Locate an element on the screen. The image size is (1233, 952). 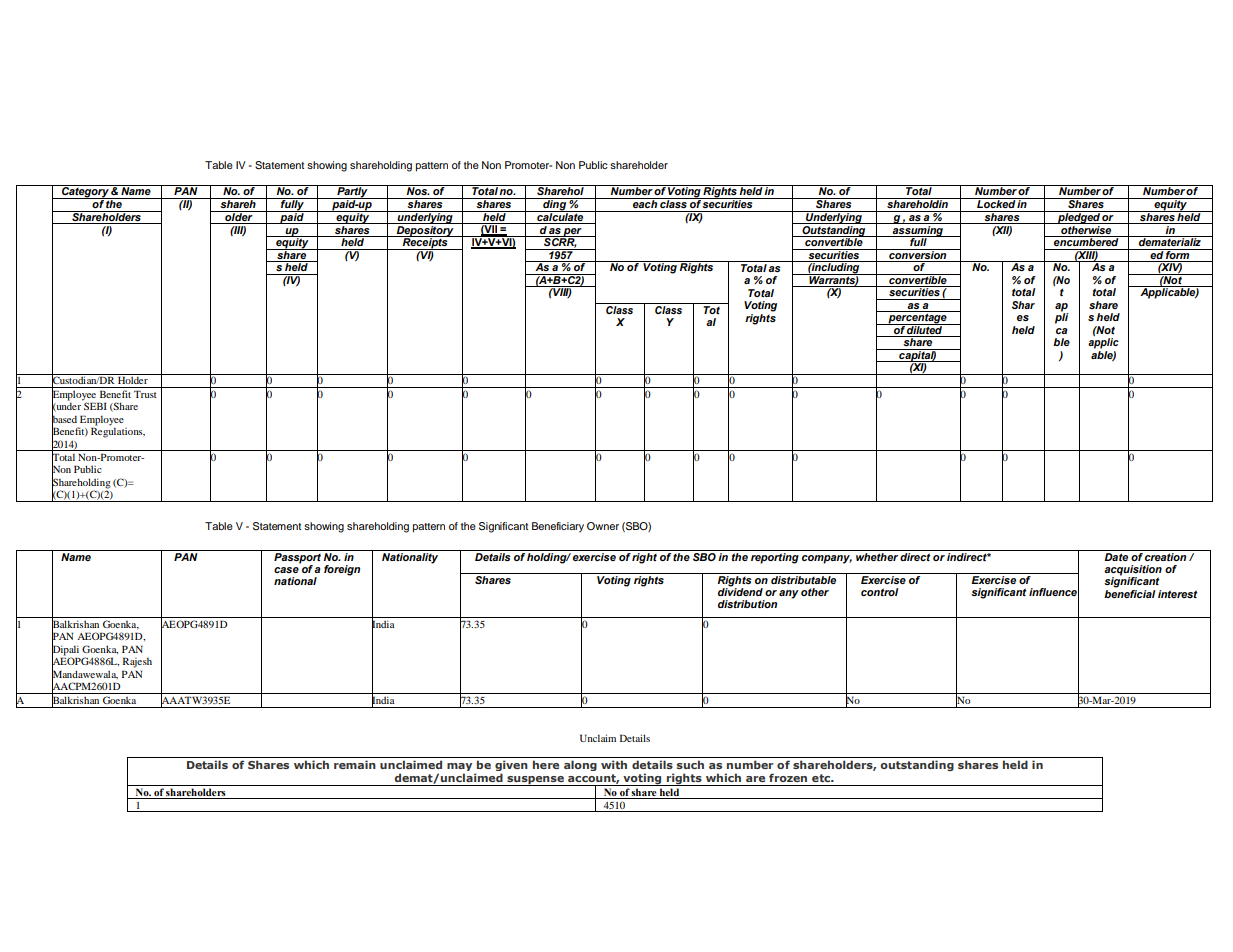
pledged is located at coordinates (1079, 217).
